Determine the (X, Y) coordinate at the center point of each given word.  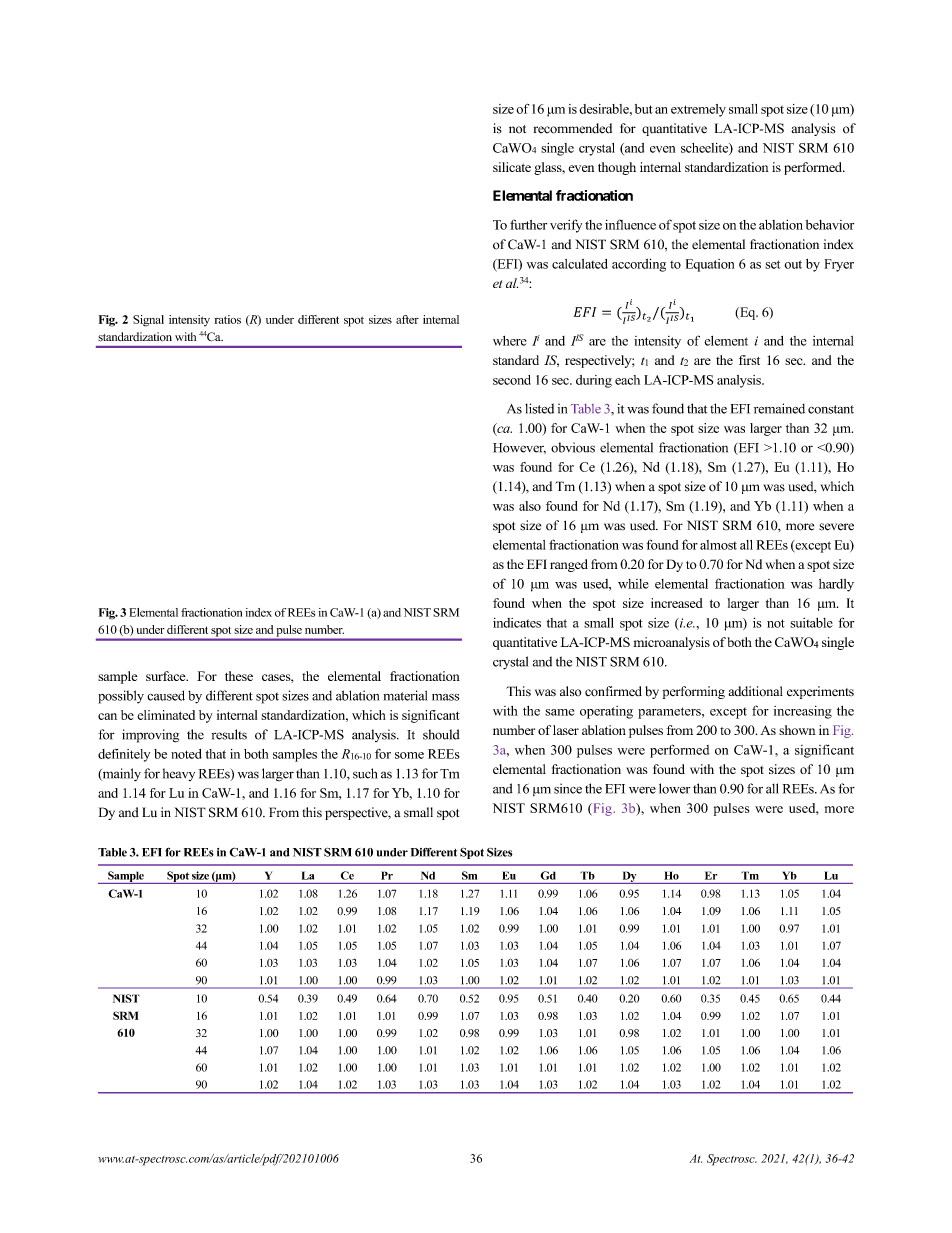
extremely (698, 110)
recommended (573, 128)
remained (779, 408)
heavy (179, 774)
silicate (512, 167)
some (409, 755)
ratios (228, 319)
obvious (573, 447)
